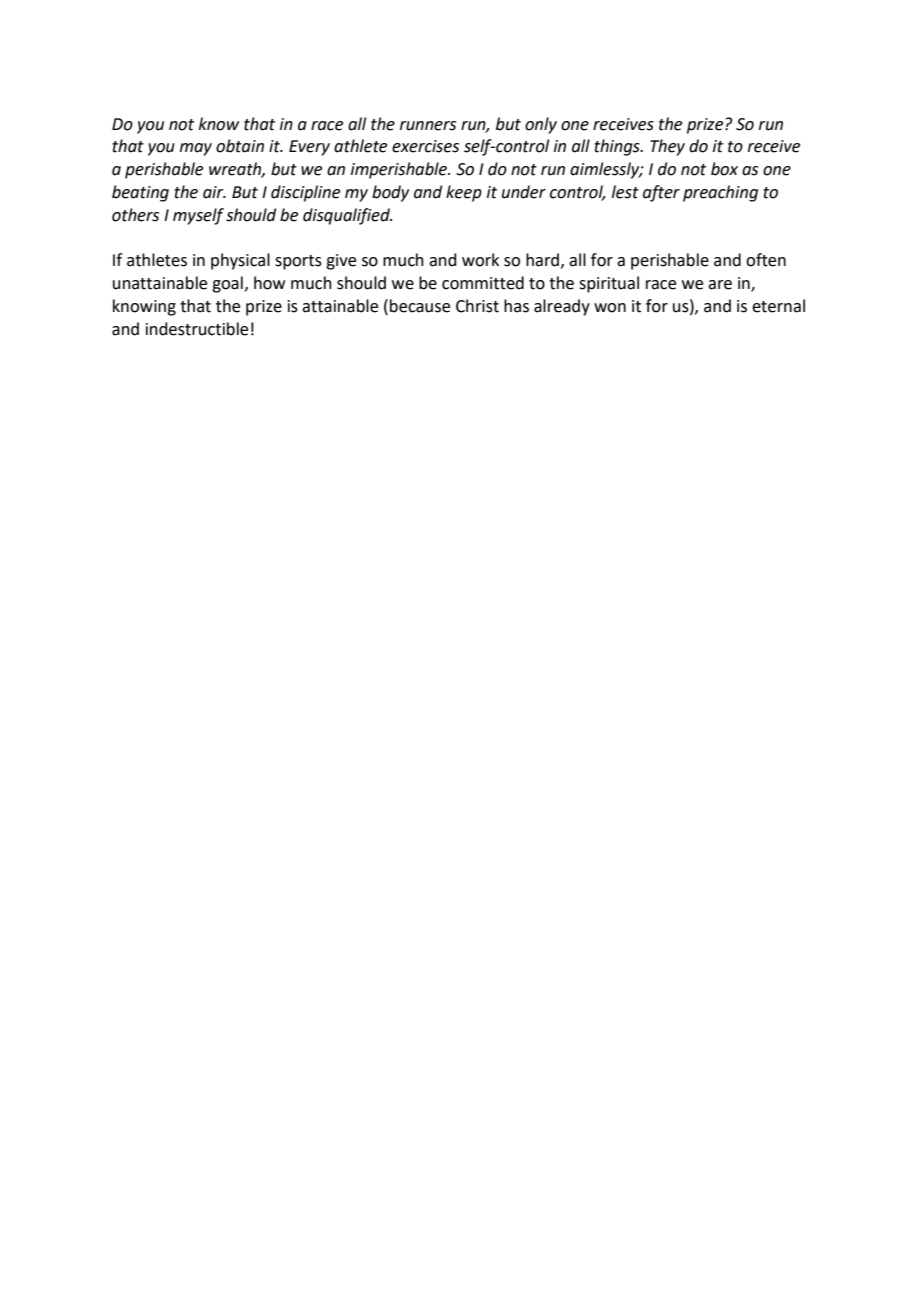 This page has width=924, height=1309. What do you see at coordinates (428, 126) in the page?
I see `runners` at bounding box center [428, 126].
